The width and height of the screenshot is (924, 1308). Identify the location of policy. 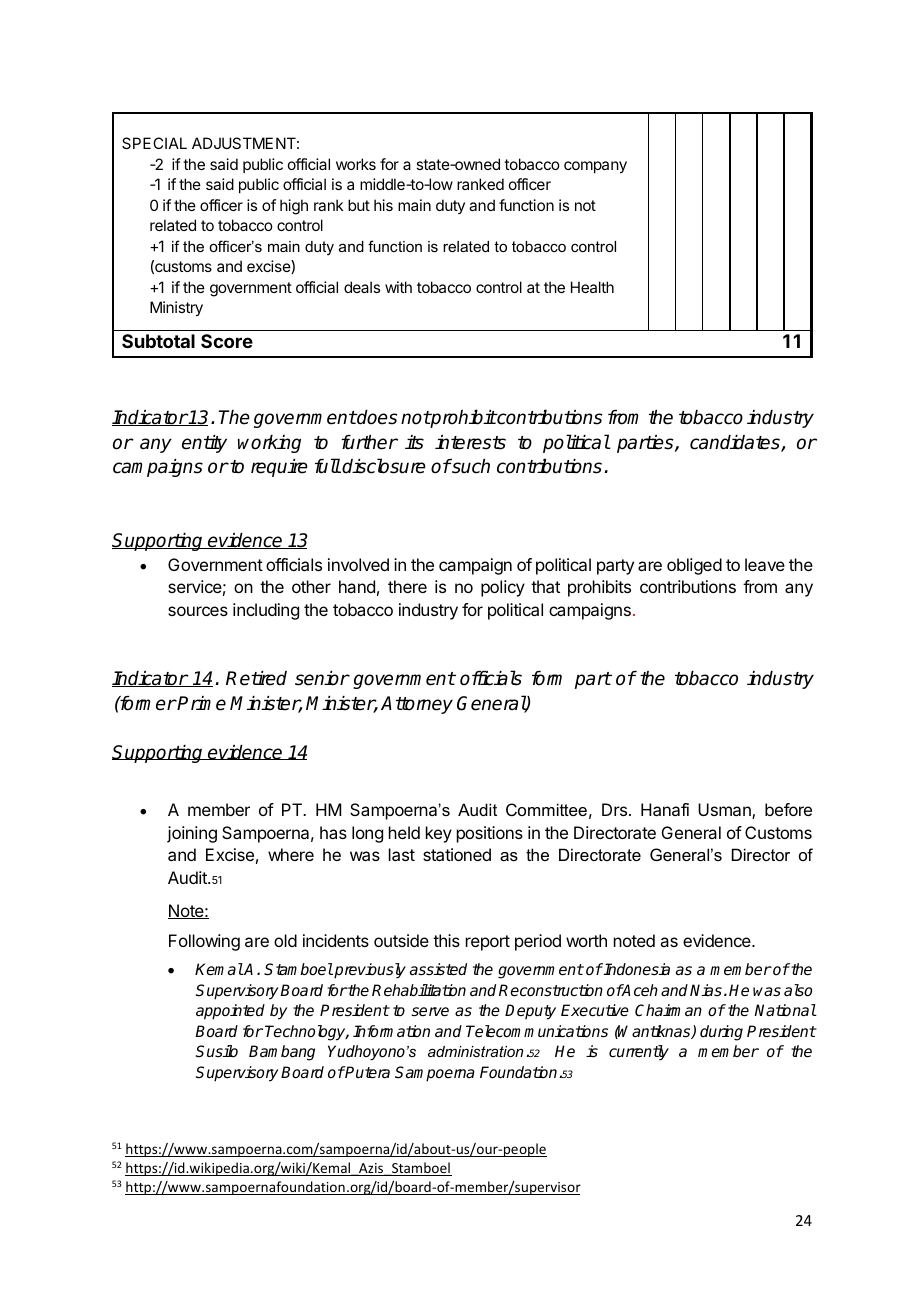
(503, 588).
